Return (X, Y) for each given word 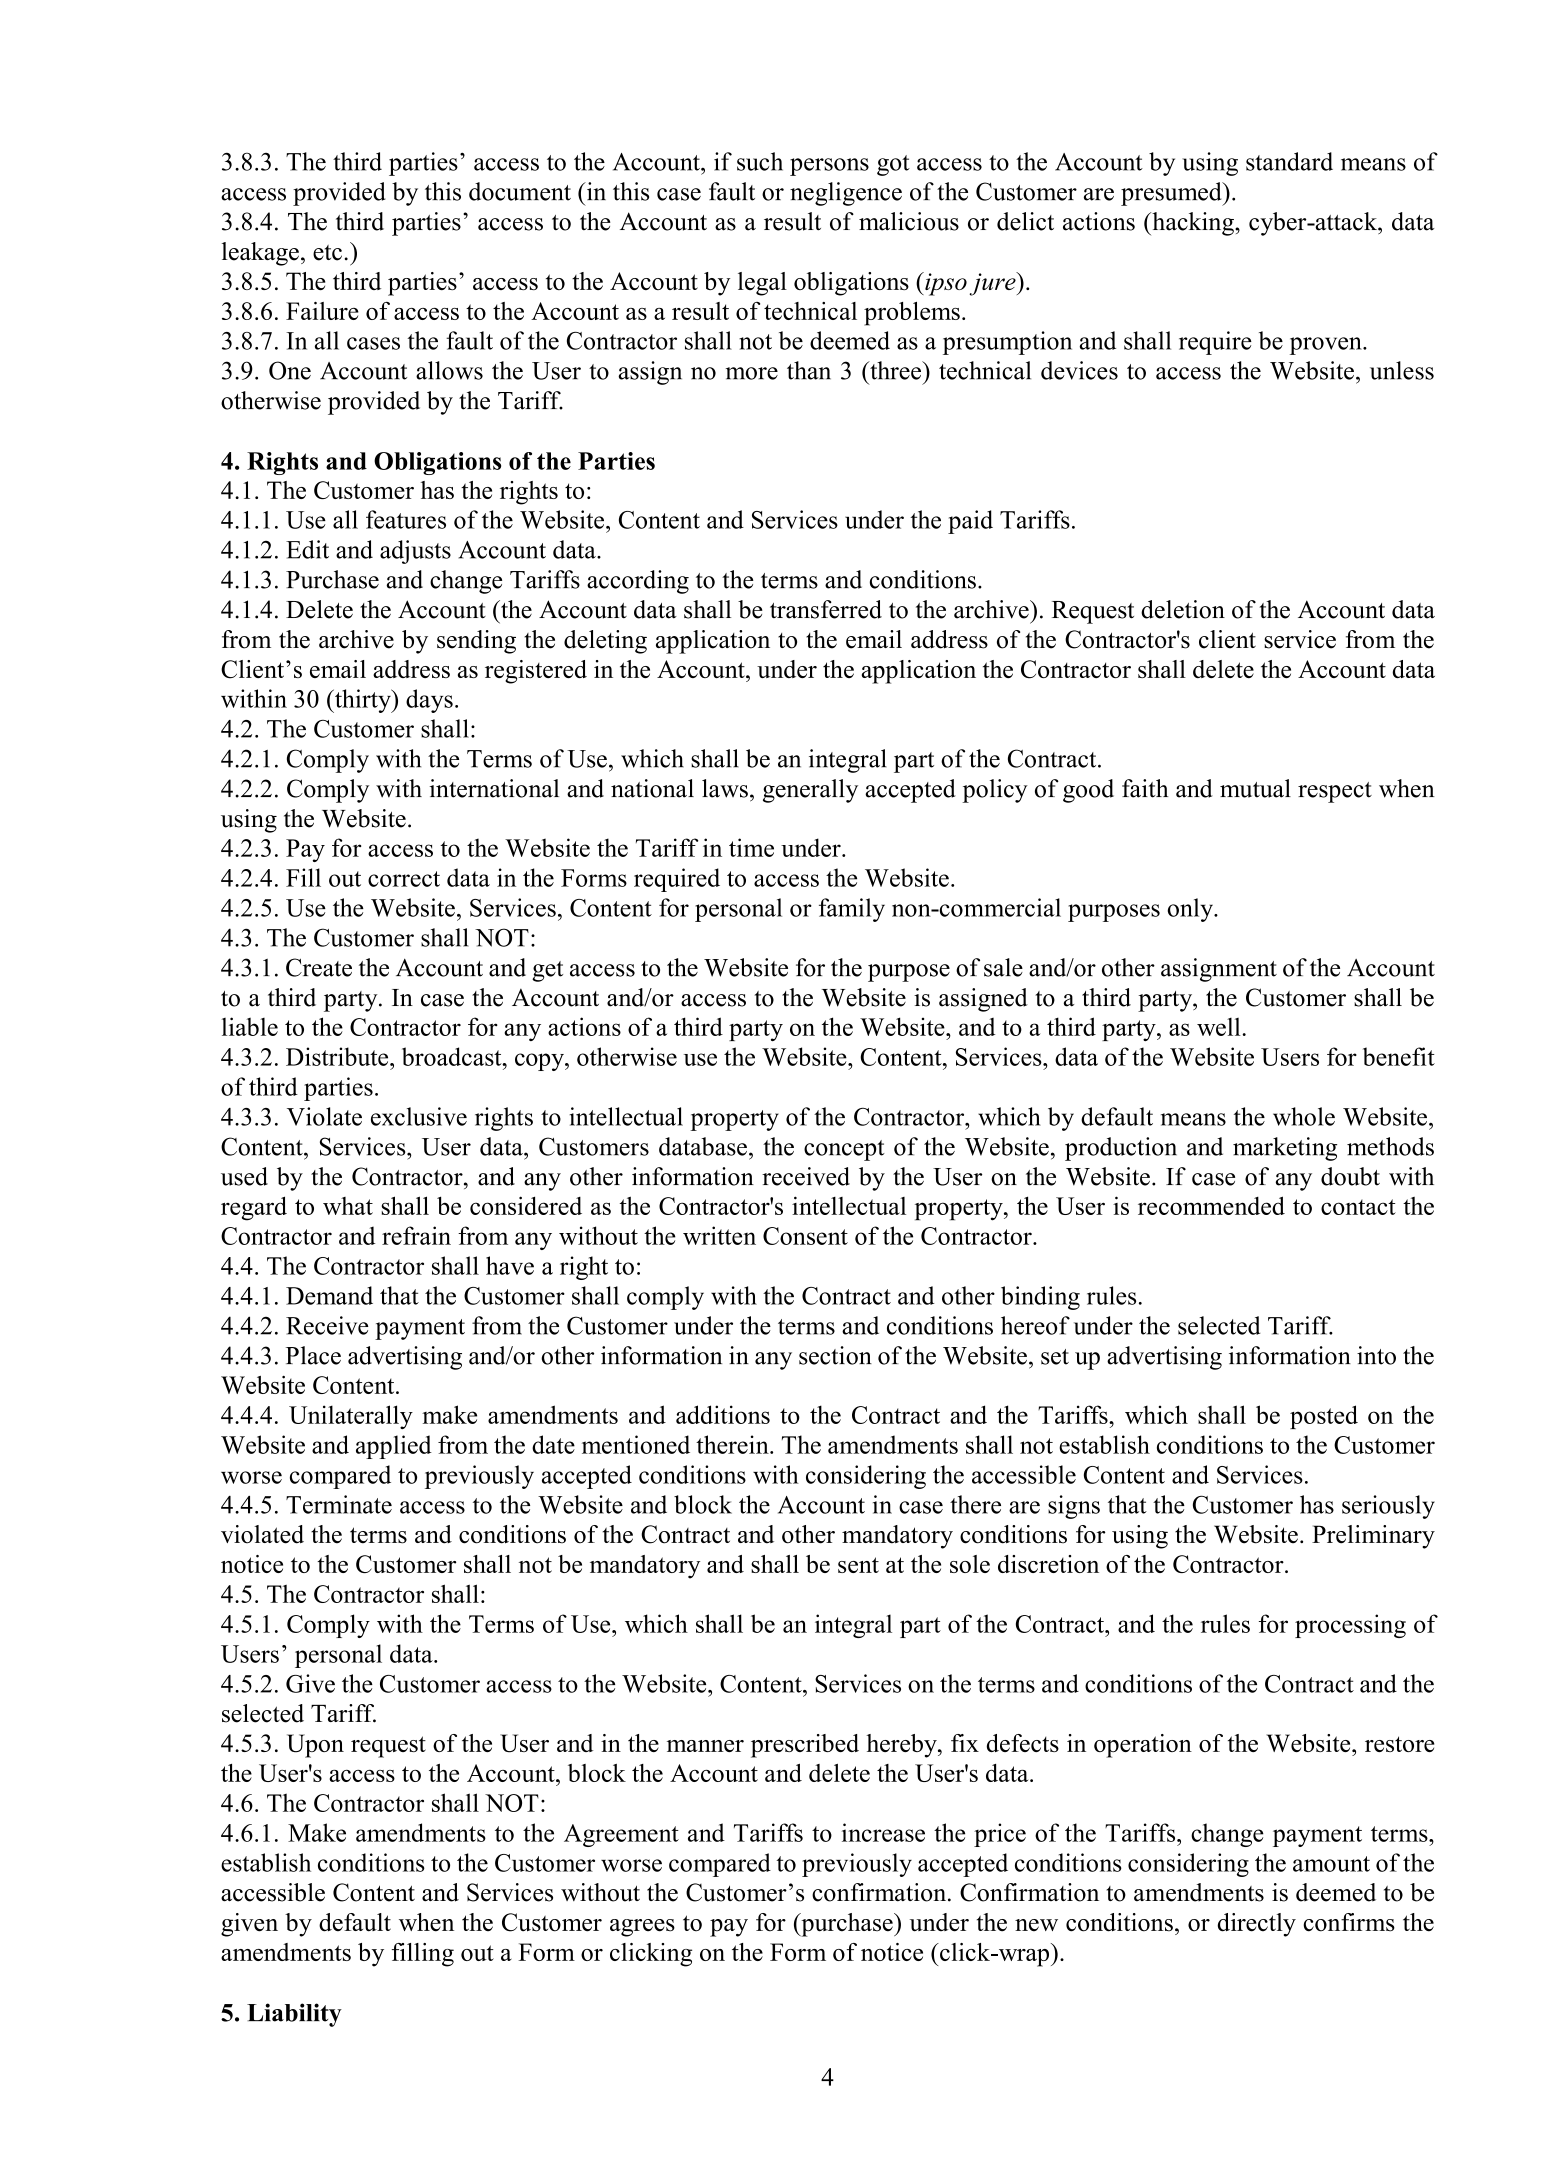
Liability (294, 2015)
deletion (1183, 609)
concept (844, 1150)
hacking (1193, 224)
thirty (363, 701)
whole (1304, 1116)
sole (970, 1564)
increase (883, 1832)
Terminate (339, 1504)
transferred (826, 609)
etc (327, 253)
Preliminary (1373, 1537)
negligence (846, 194)
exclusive (419, 1116)
